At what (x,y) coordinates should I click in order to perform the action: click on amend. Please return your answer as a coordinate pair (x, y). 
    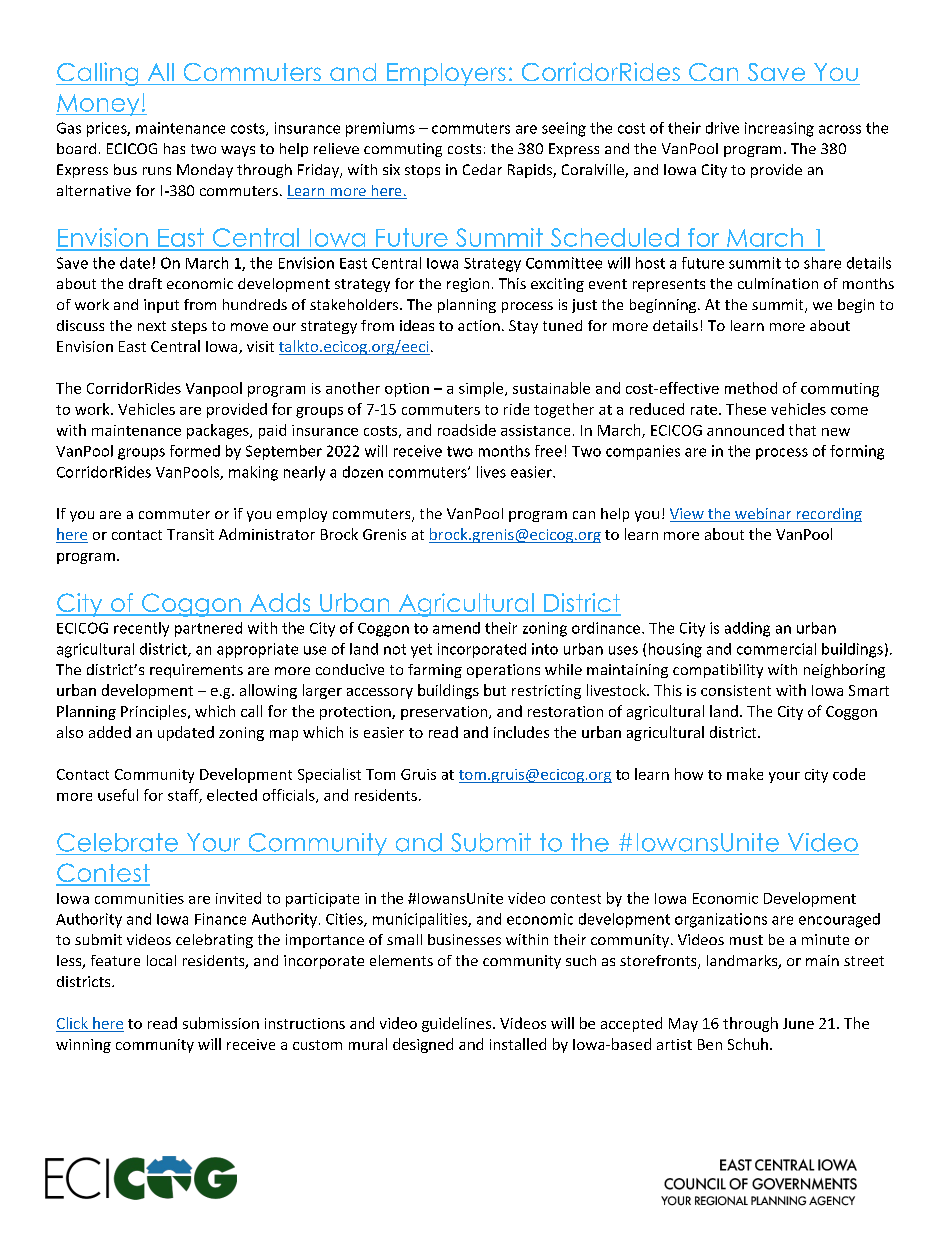
    Looking at the image, I should click on (456, 628).
